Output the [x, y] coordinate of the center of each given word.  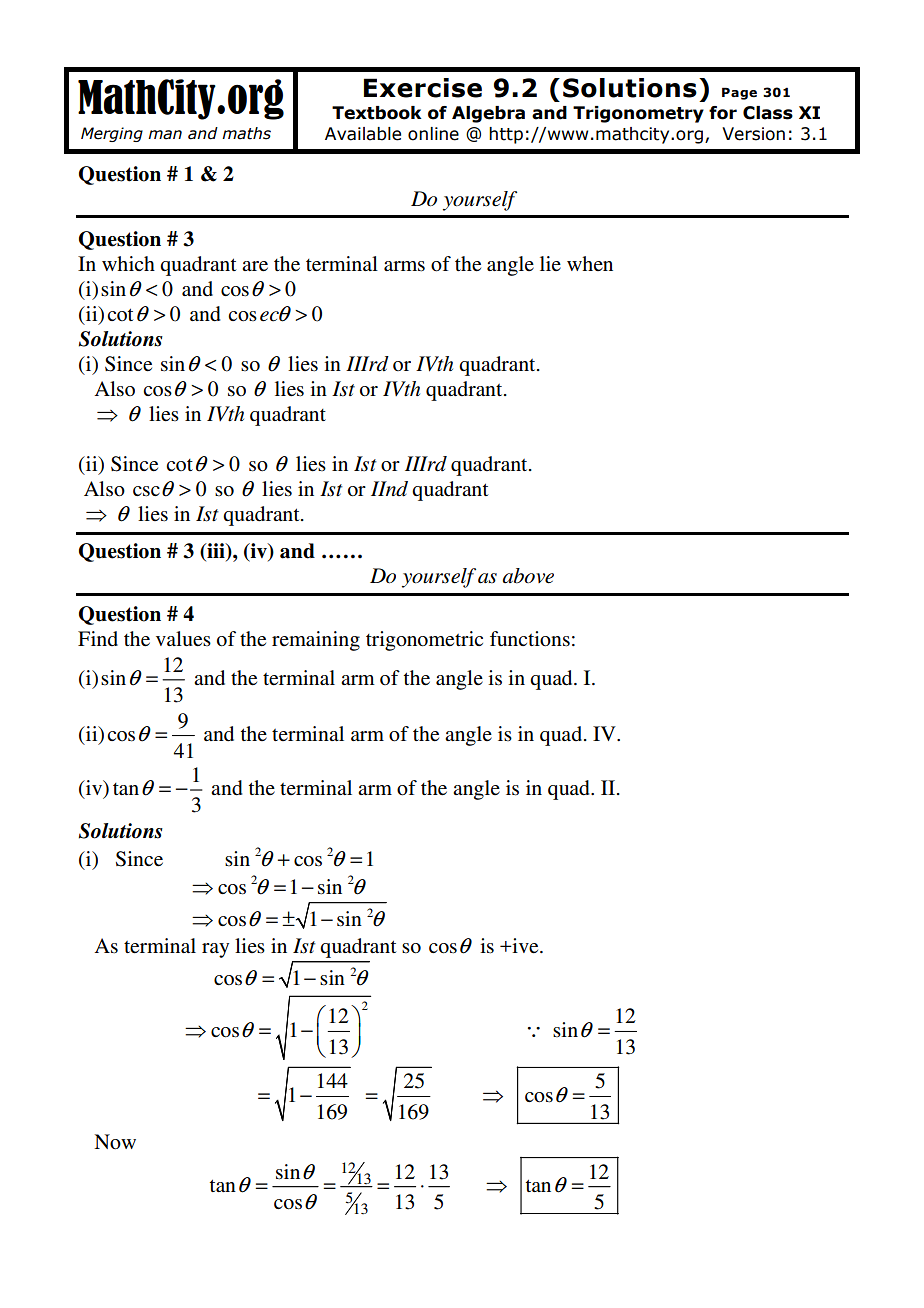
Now [115, 1141]
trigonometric [424, 641]
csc [146, 491]
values [183, 639]
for [723, 113]
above [528, 576]
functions [530, 639]
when [590, 263]
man [165, 135]
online [433, 134]
